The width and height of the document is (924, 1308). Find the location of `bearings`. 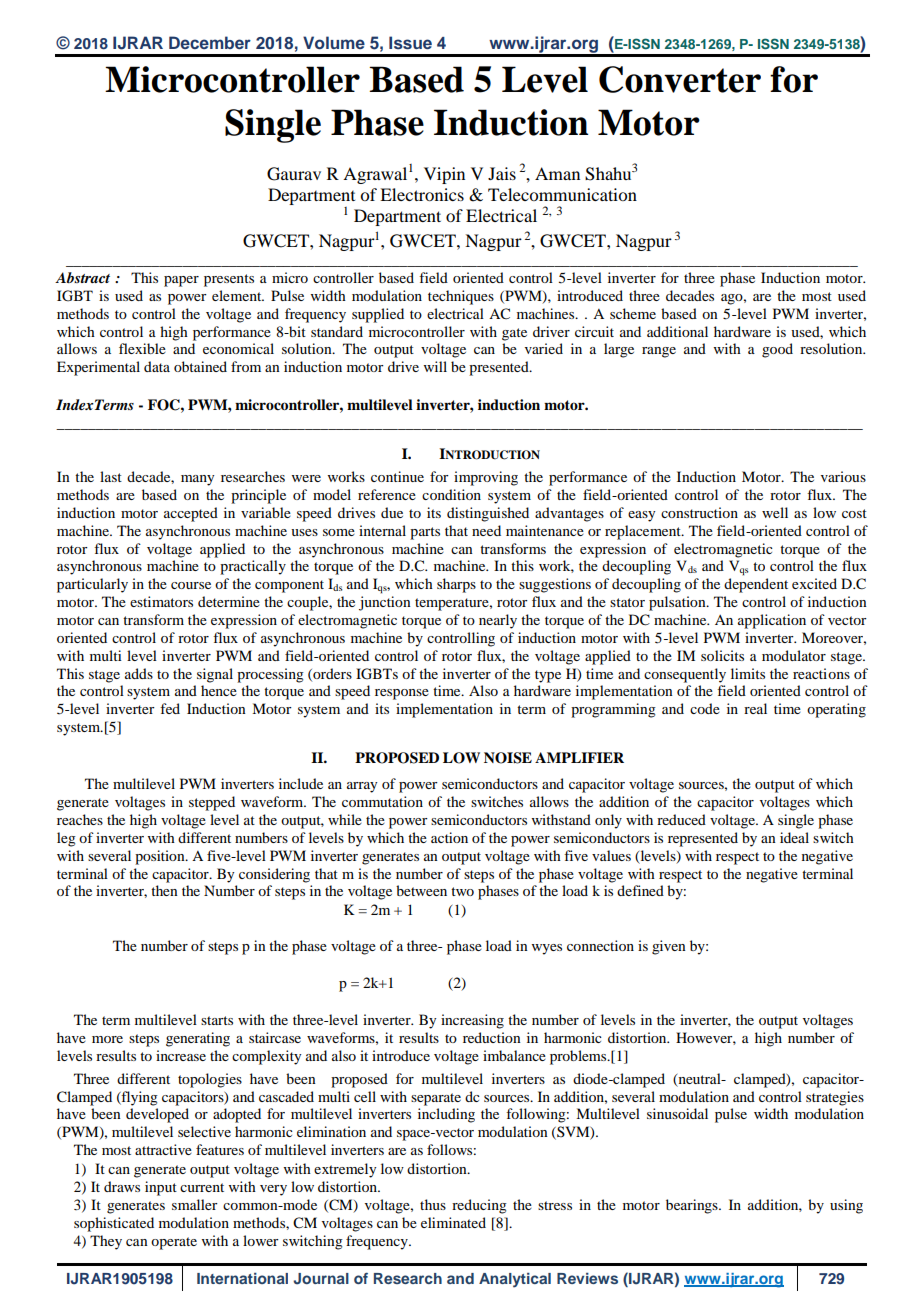

bearings is located at coordinates (693, 1206).
